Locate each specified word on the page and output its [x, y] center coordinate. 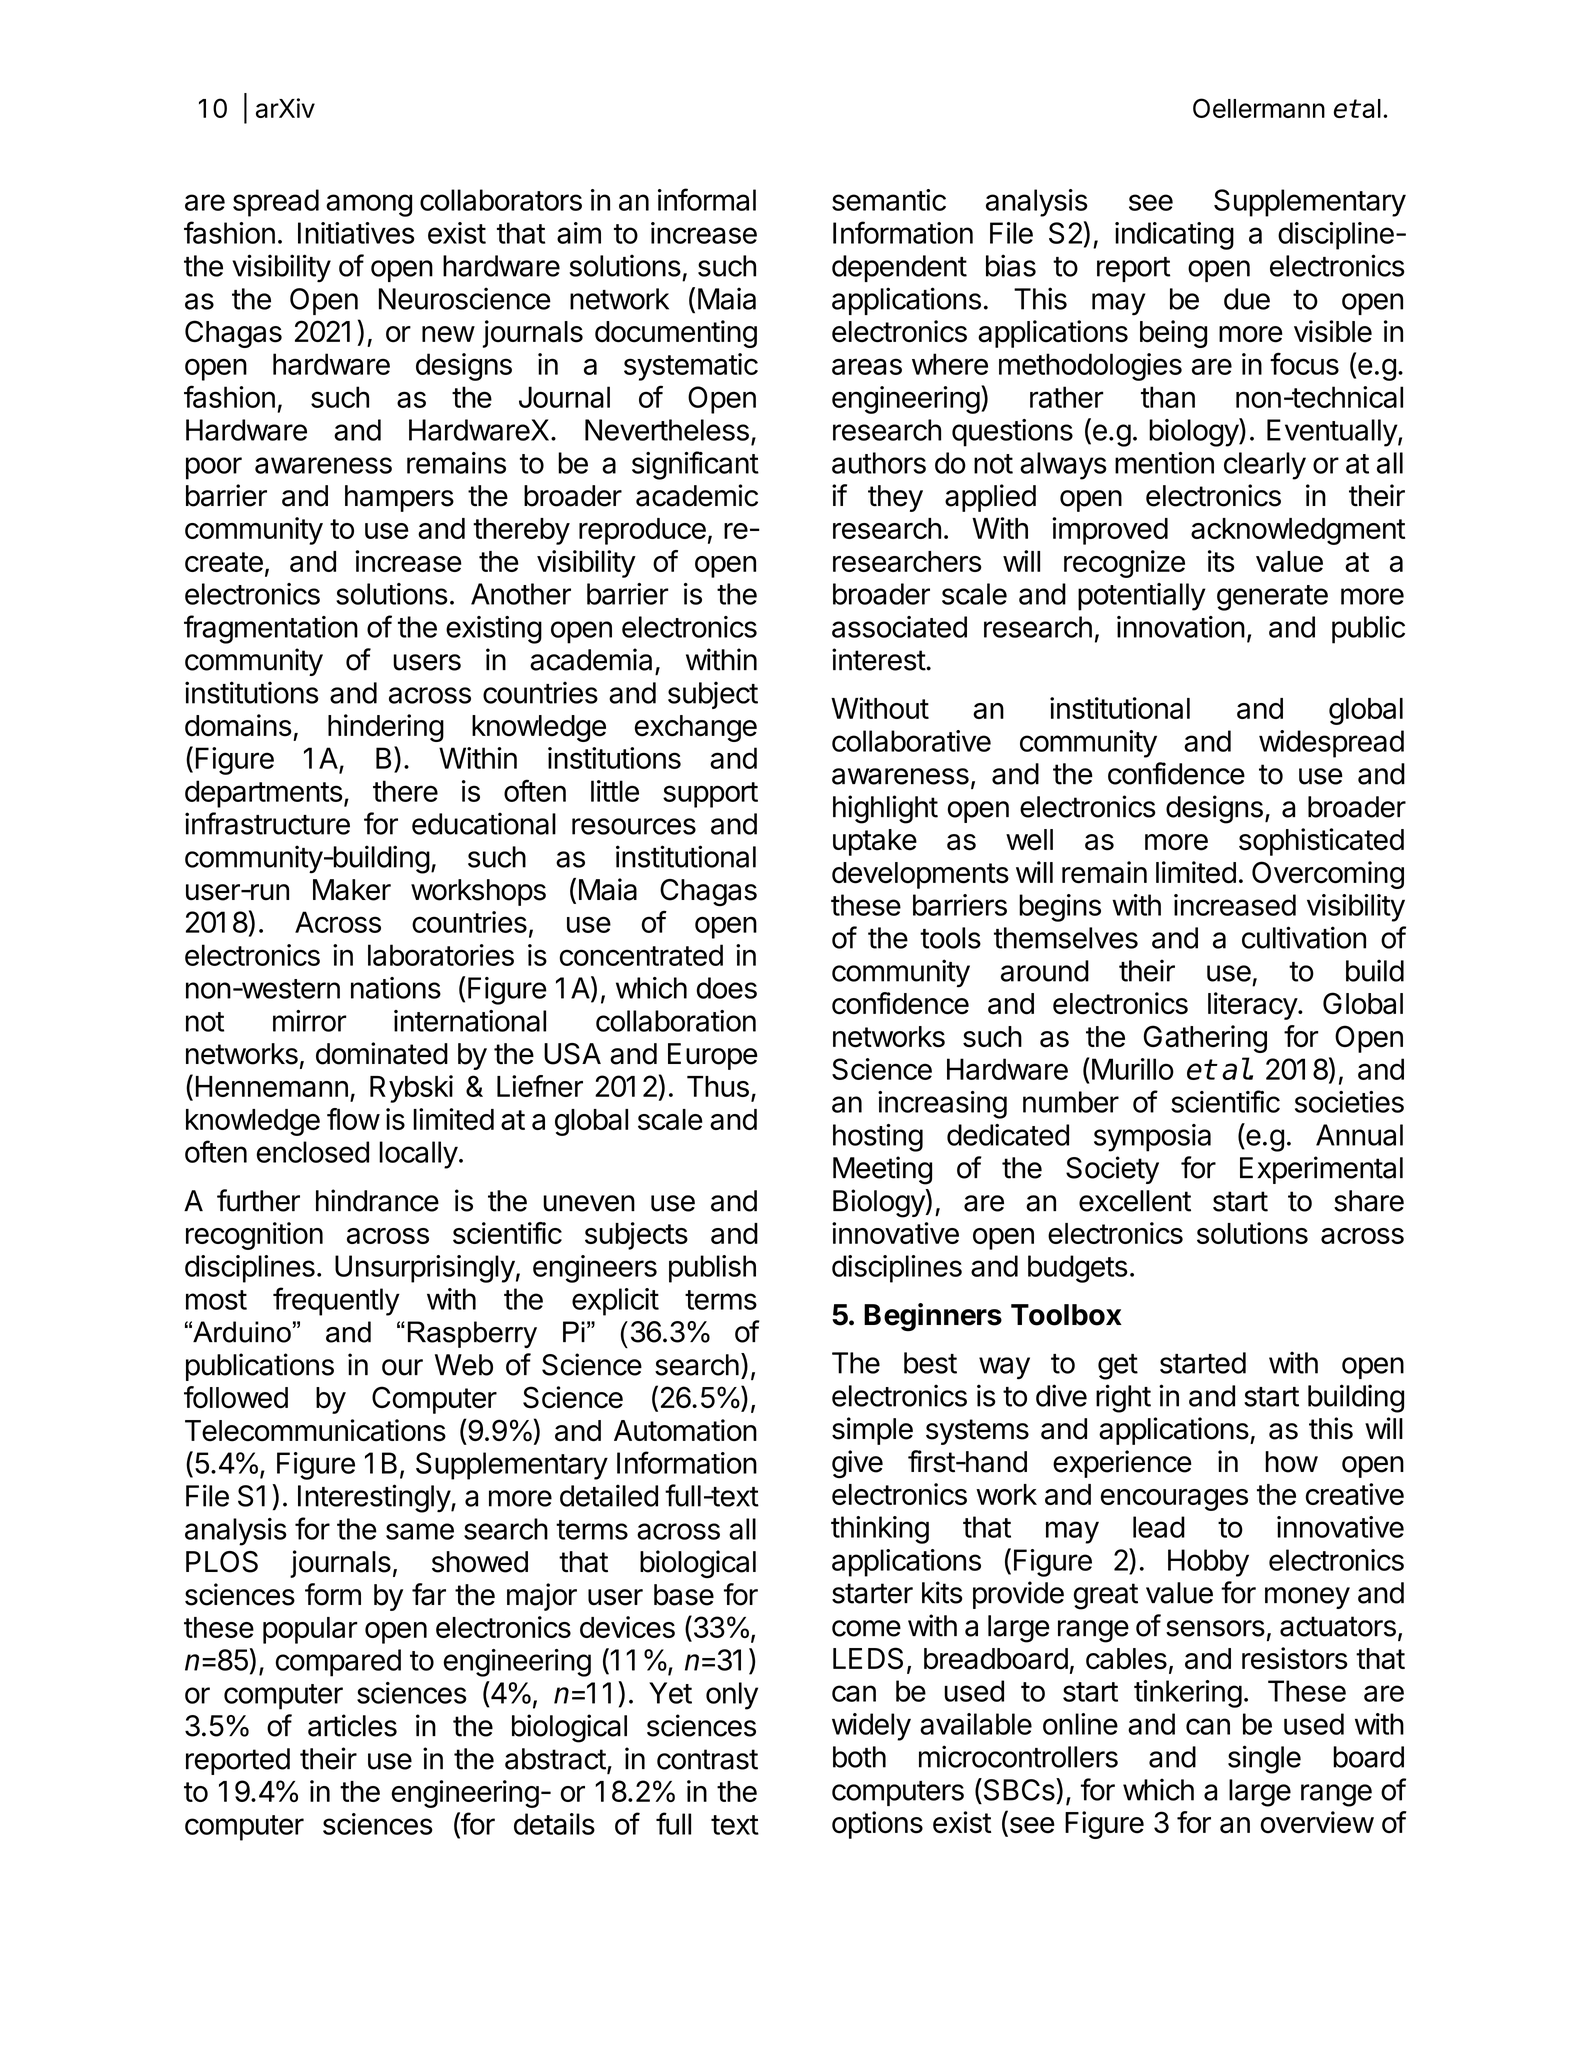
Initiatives [356, 233]
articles [352, 1725]
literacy [1253, 1006]
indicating [1174, 236]
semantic [889, 200]
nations [396, 988]
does [726, 988]
